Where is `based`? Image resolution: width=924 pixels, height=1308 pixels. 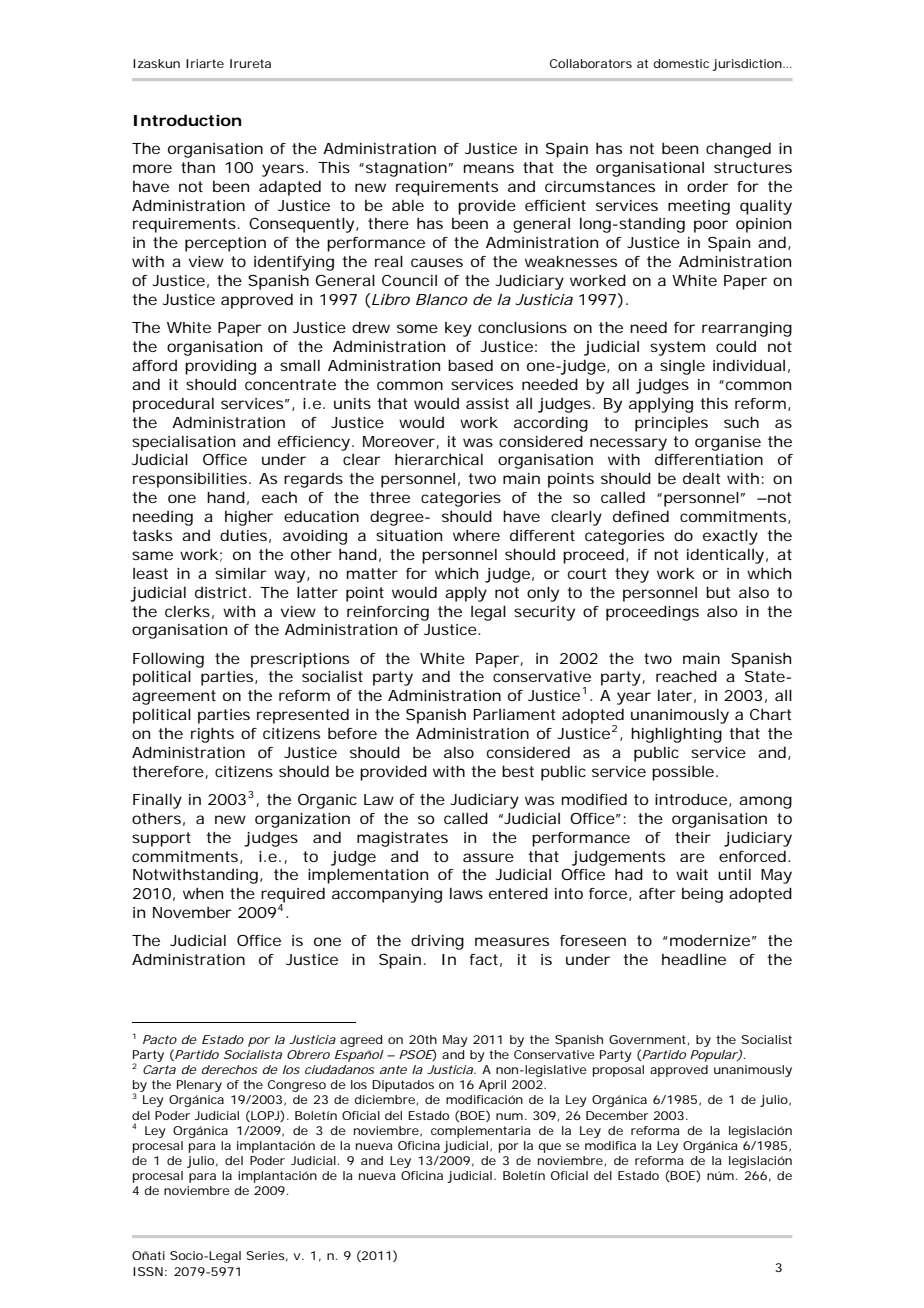
based is located at coordinates (470, 365).
